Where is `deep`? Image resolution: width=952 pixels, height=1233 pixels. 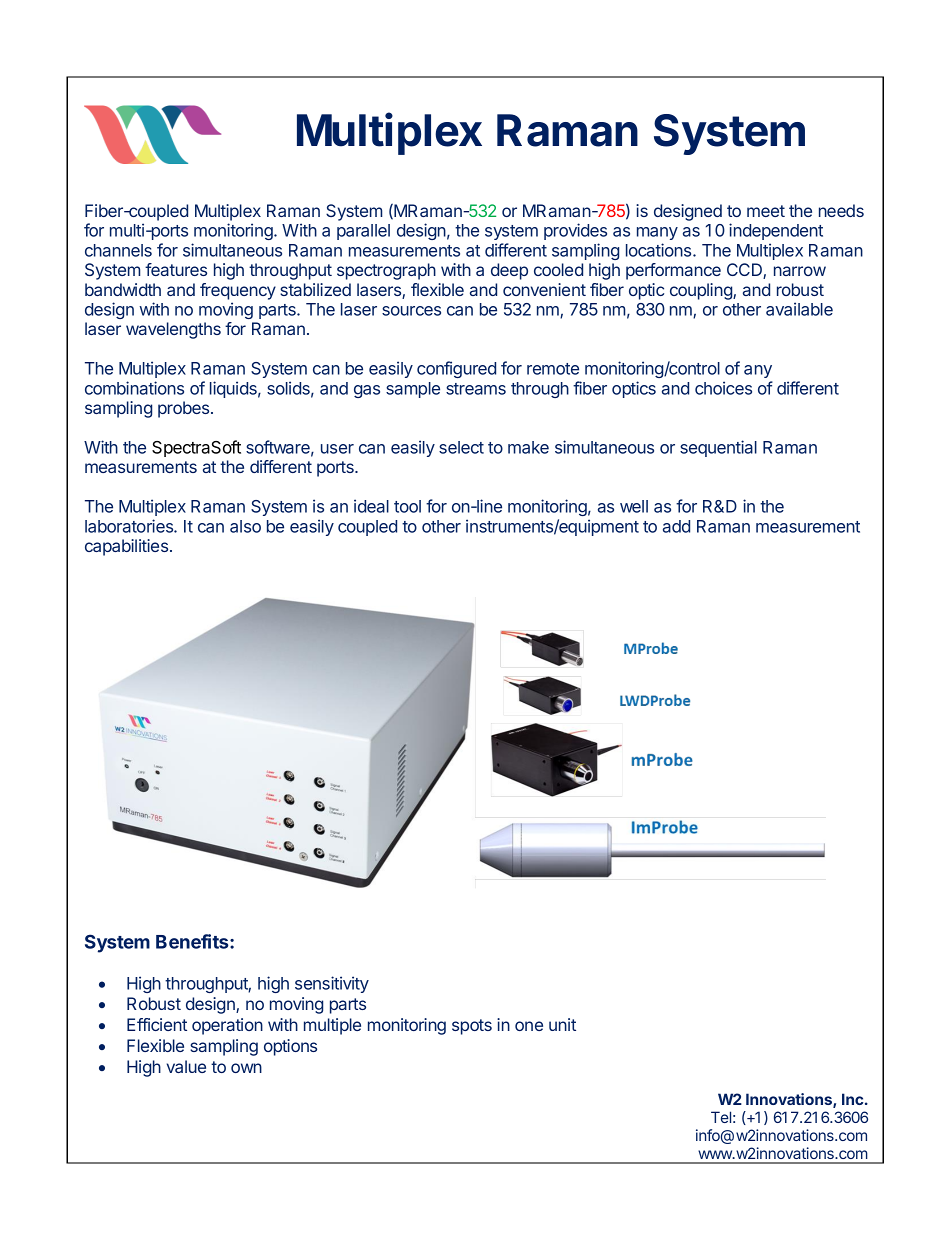 deep is located at coordinates (509, 271).
